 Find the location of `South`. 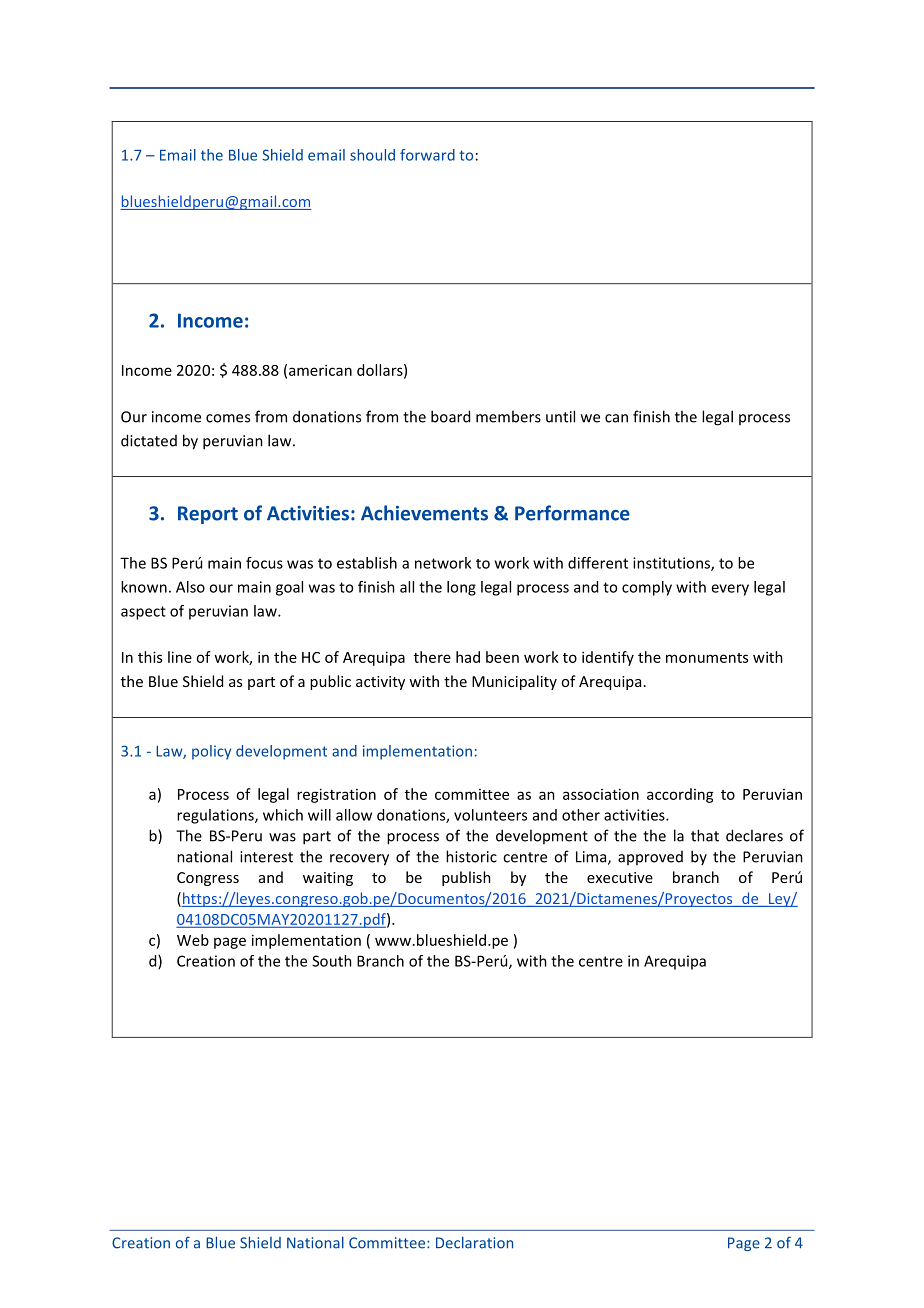

South is located at coordinates (332, 961).
